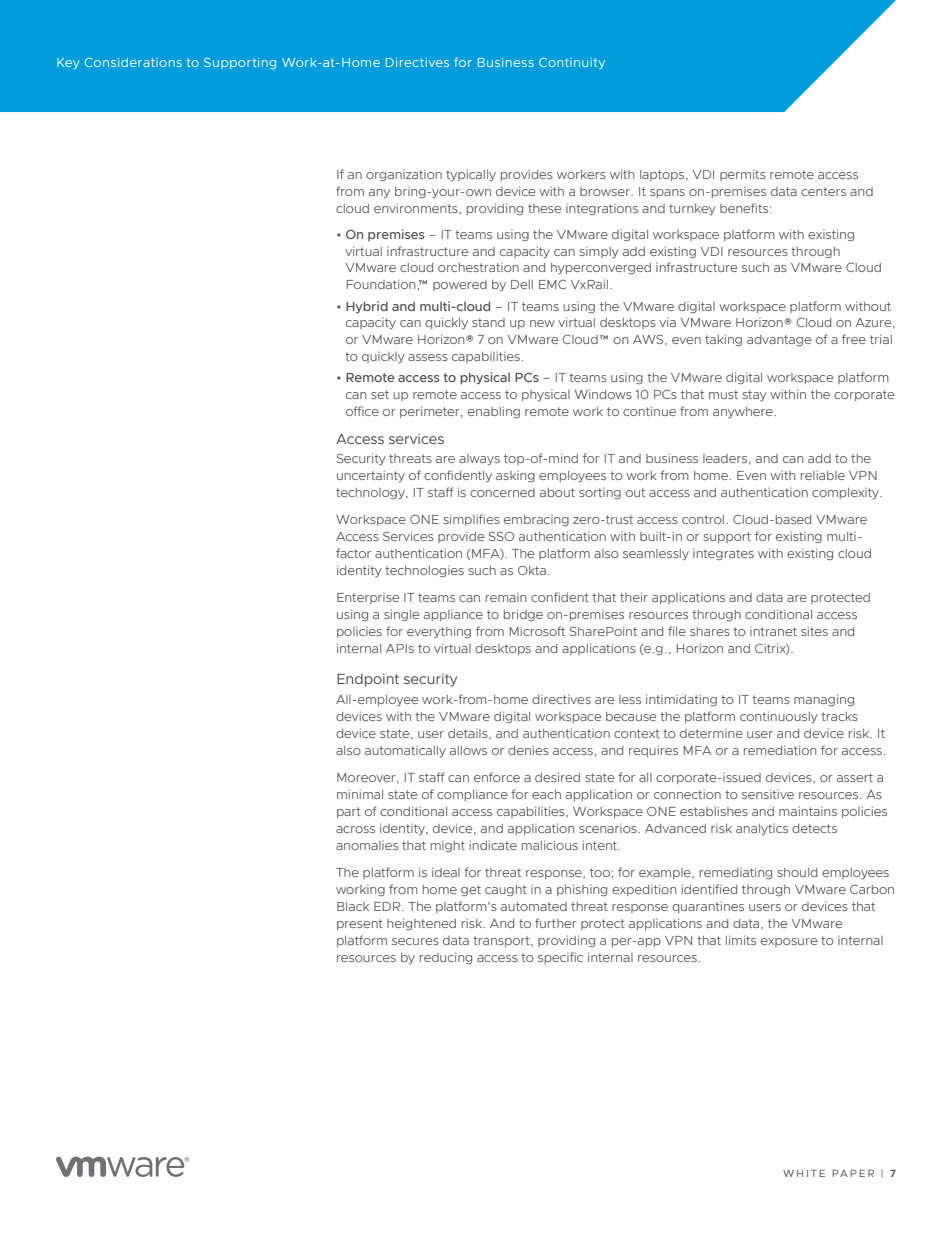  Describe the element at coordinates (534, 906) in the screenshot. I see `automated` at that location.
